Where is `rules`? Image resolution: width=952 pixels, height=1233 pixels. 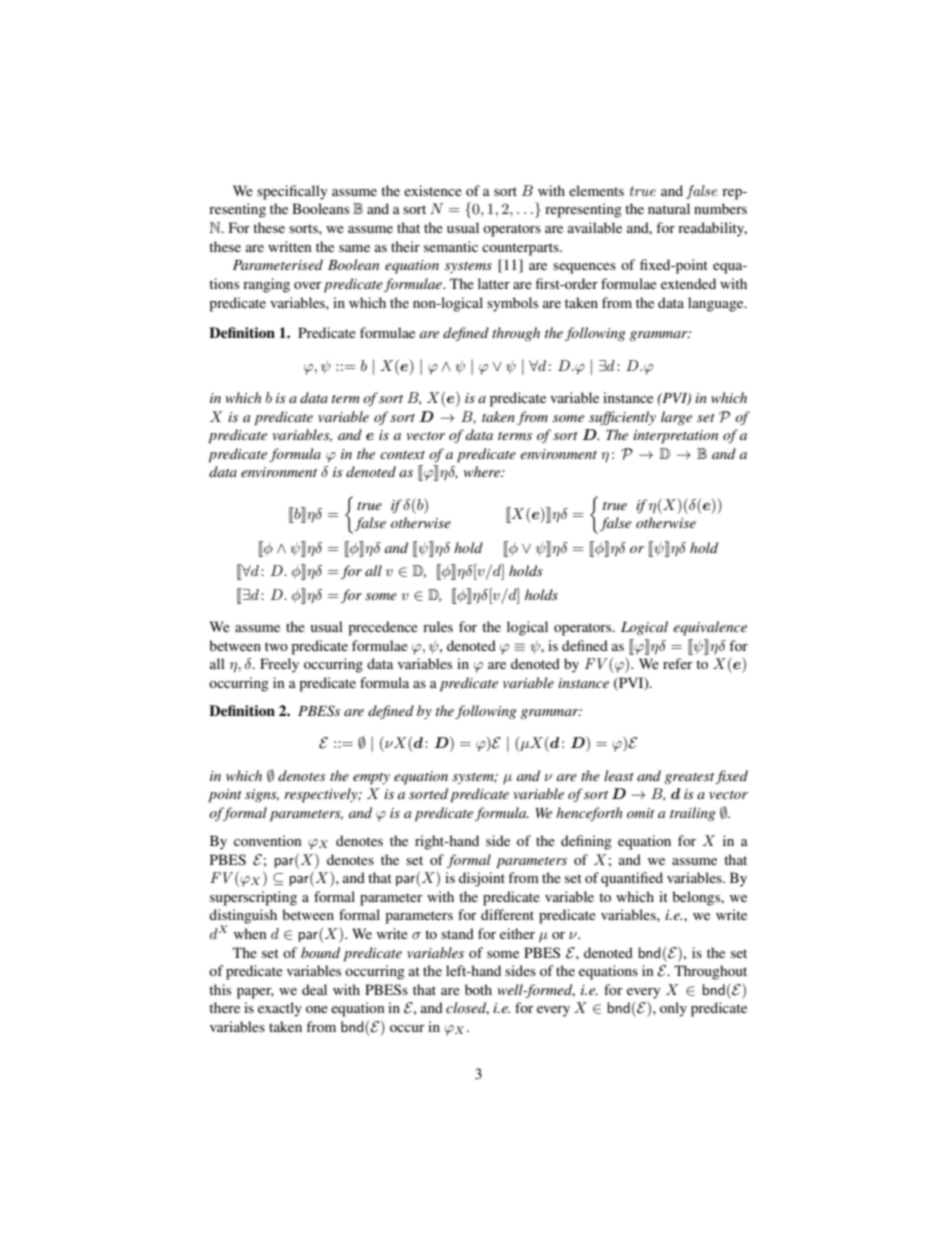 rules is located at coordinates (438, 626).
